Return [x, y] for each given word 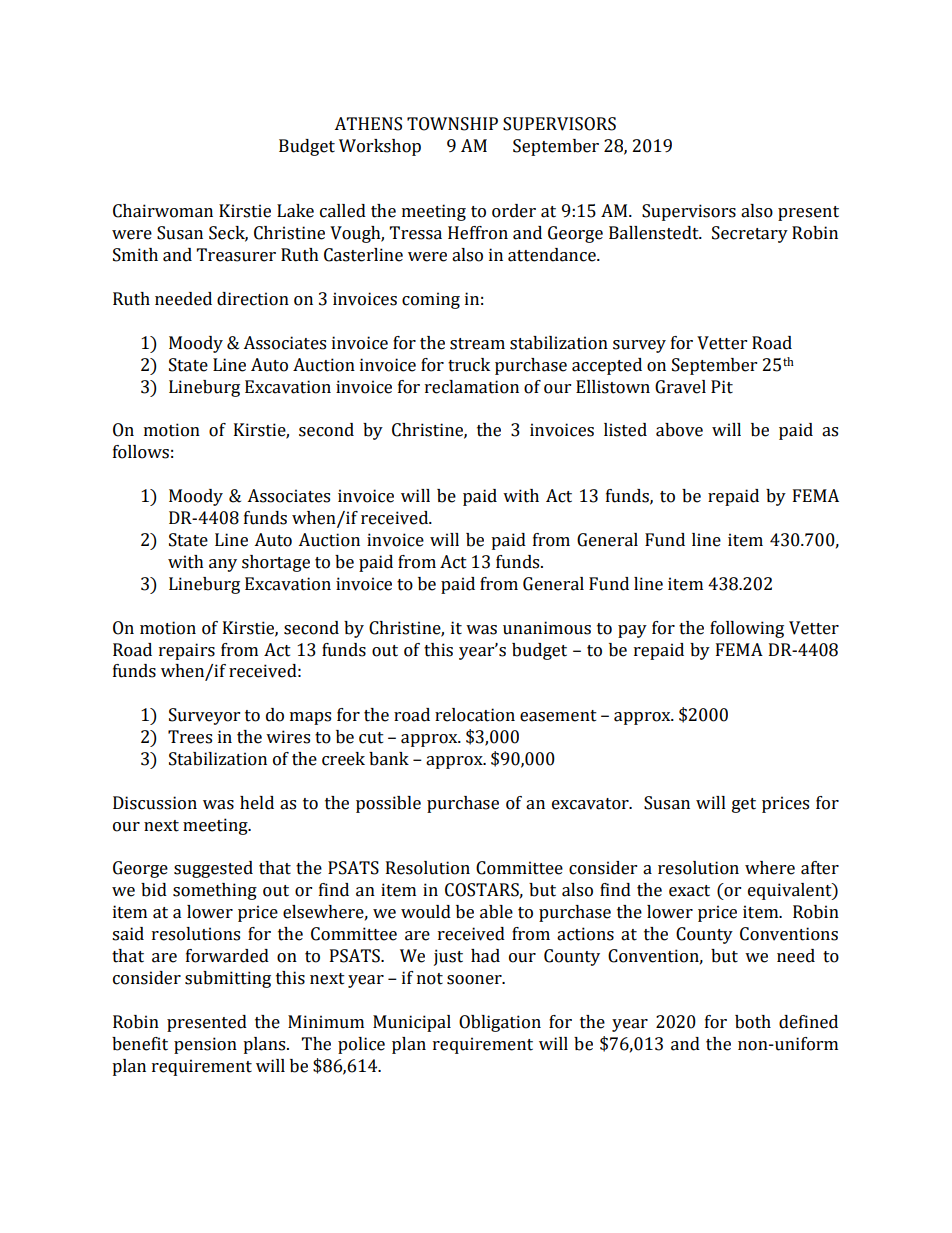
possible [388, 804]
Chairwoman [163, 211]
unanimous [547, 628]
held [257, 803]
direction [253, 299]
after [820, 868]
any [223, 565]
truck [469, 365]
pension [205, 1045]
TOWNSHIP [452, 124]
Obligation [500, 1023]
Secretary [750, 234]
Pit [722, 387]
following [747, 629]
